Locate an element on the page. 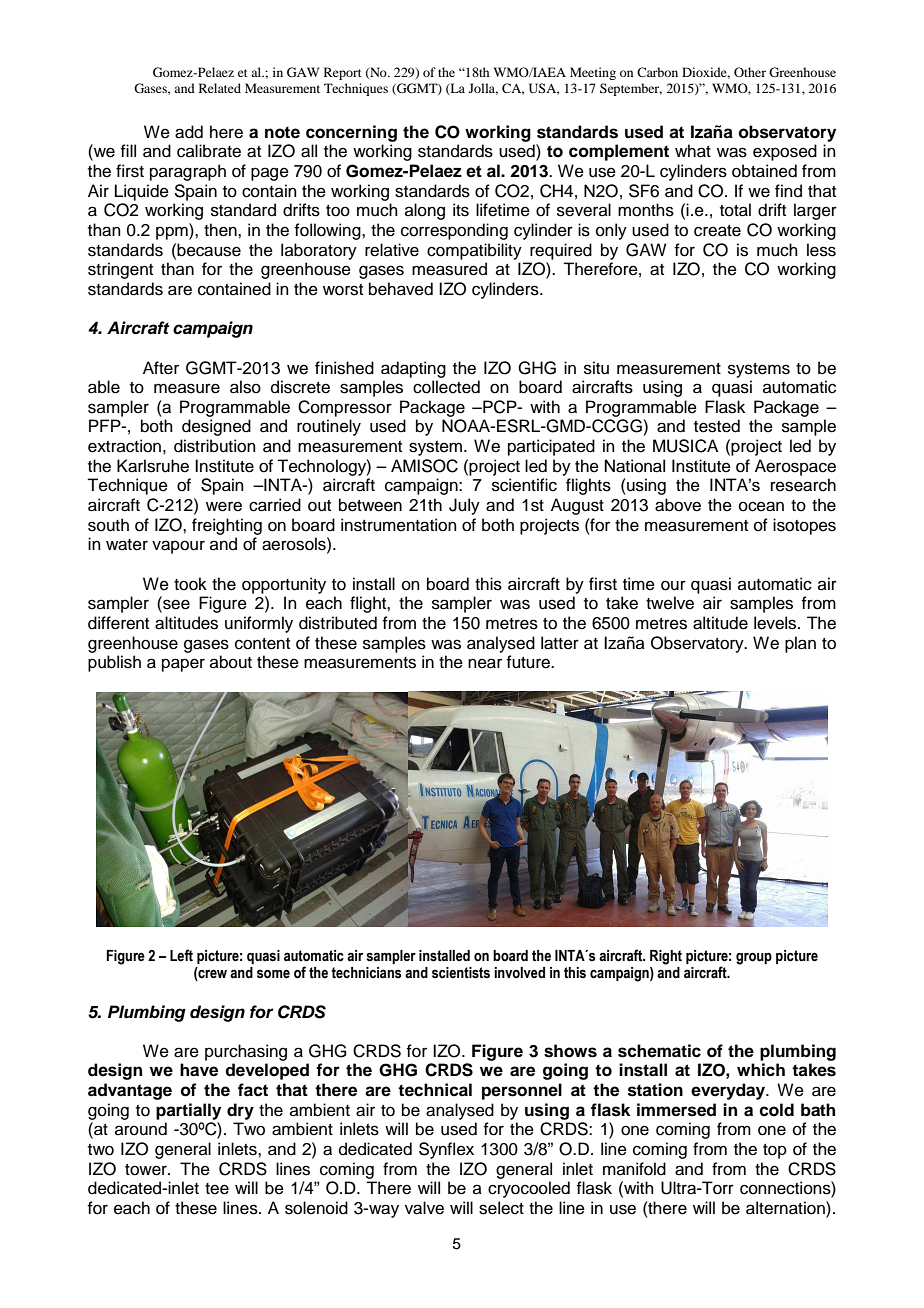 Image resolution: width=924 pixels, height=1308 pixels. tested is located at coordinates (717, 426).
